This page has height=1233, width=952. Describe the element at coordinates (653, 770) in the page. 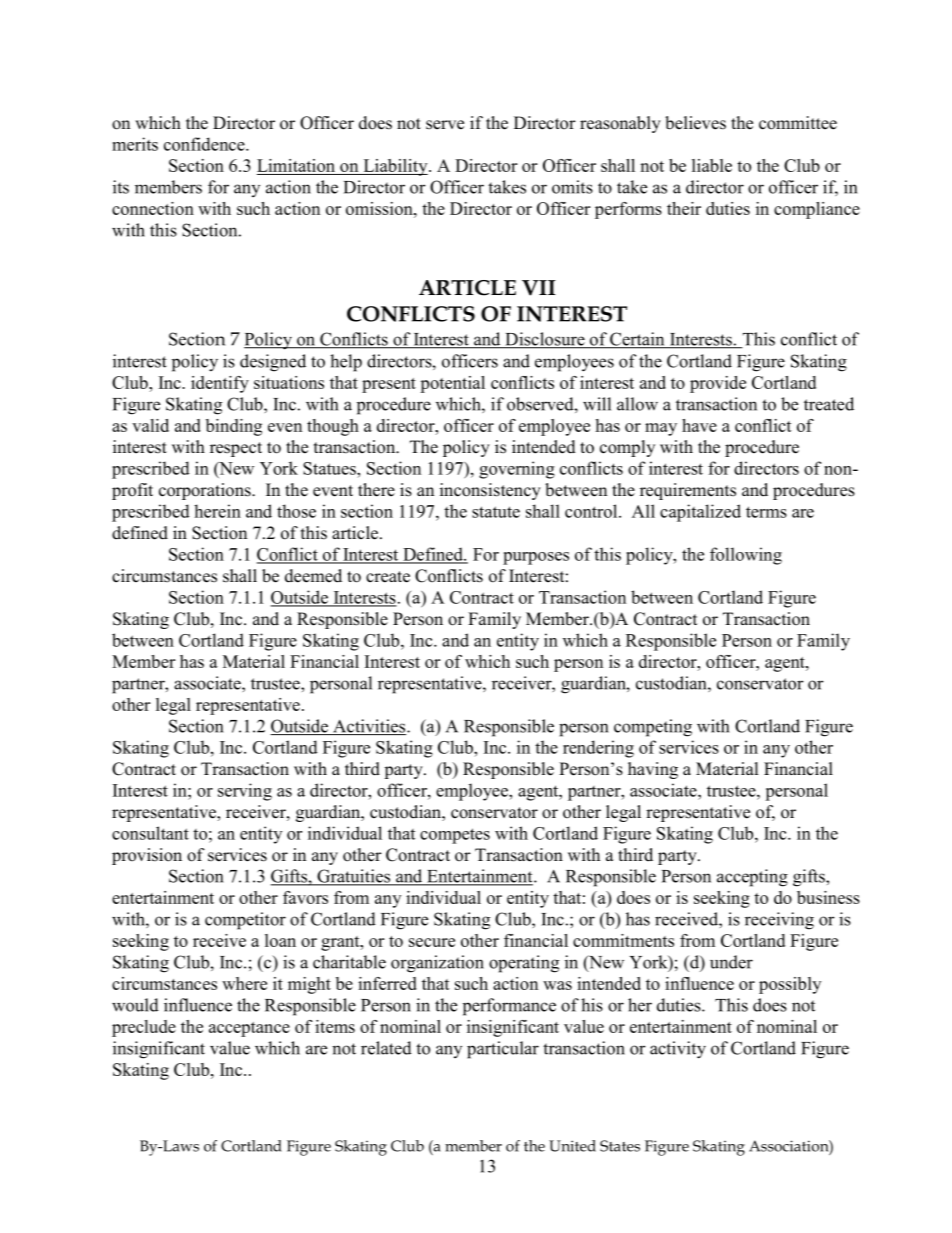

I see `having` at that location.
